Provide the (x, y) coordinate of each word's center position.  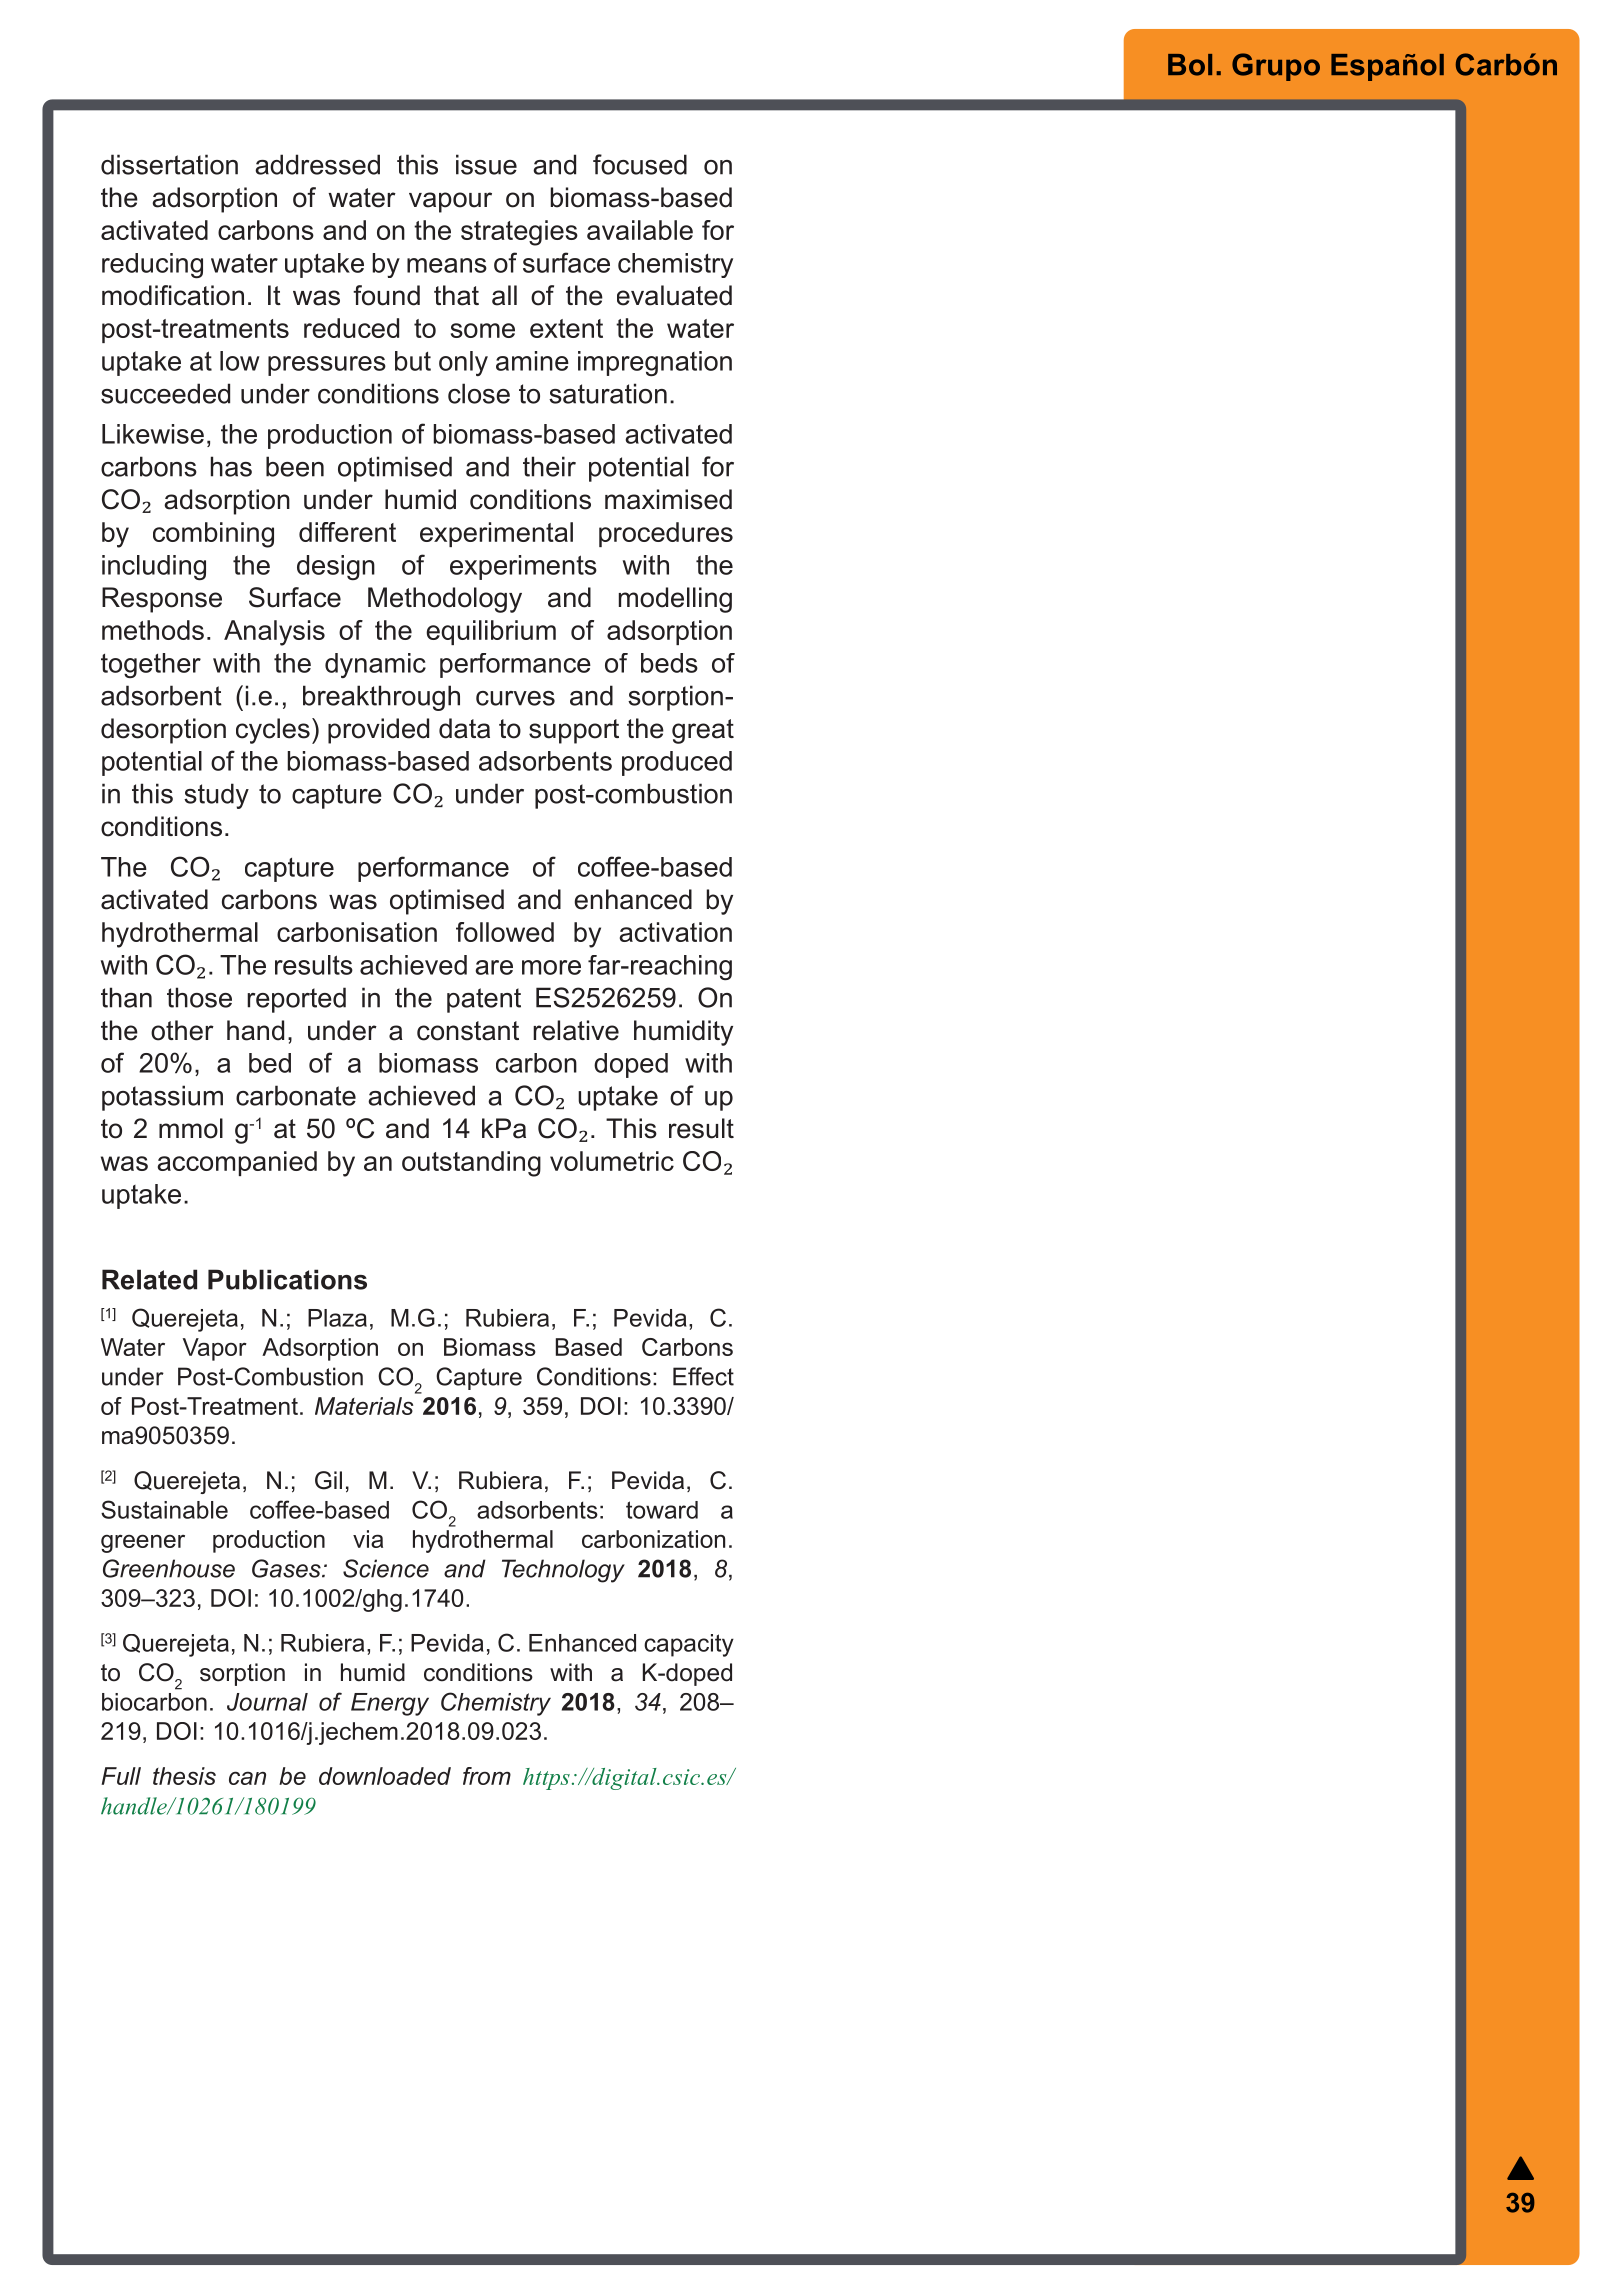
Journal (267, 1702)
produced (677, 763)
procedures (666, 534)
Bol (1190, 65)
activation (675, 932)
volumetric (612, 1161)
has (231, 466)
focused (640, 164)
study (216, 796)
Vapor (215, 1349)
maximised (668, 499)
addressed (317, 164)
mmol (191, 1128)
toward (662, 1510)
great (703, 731)
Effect (703, 1376)
